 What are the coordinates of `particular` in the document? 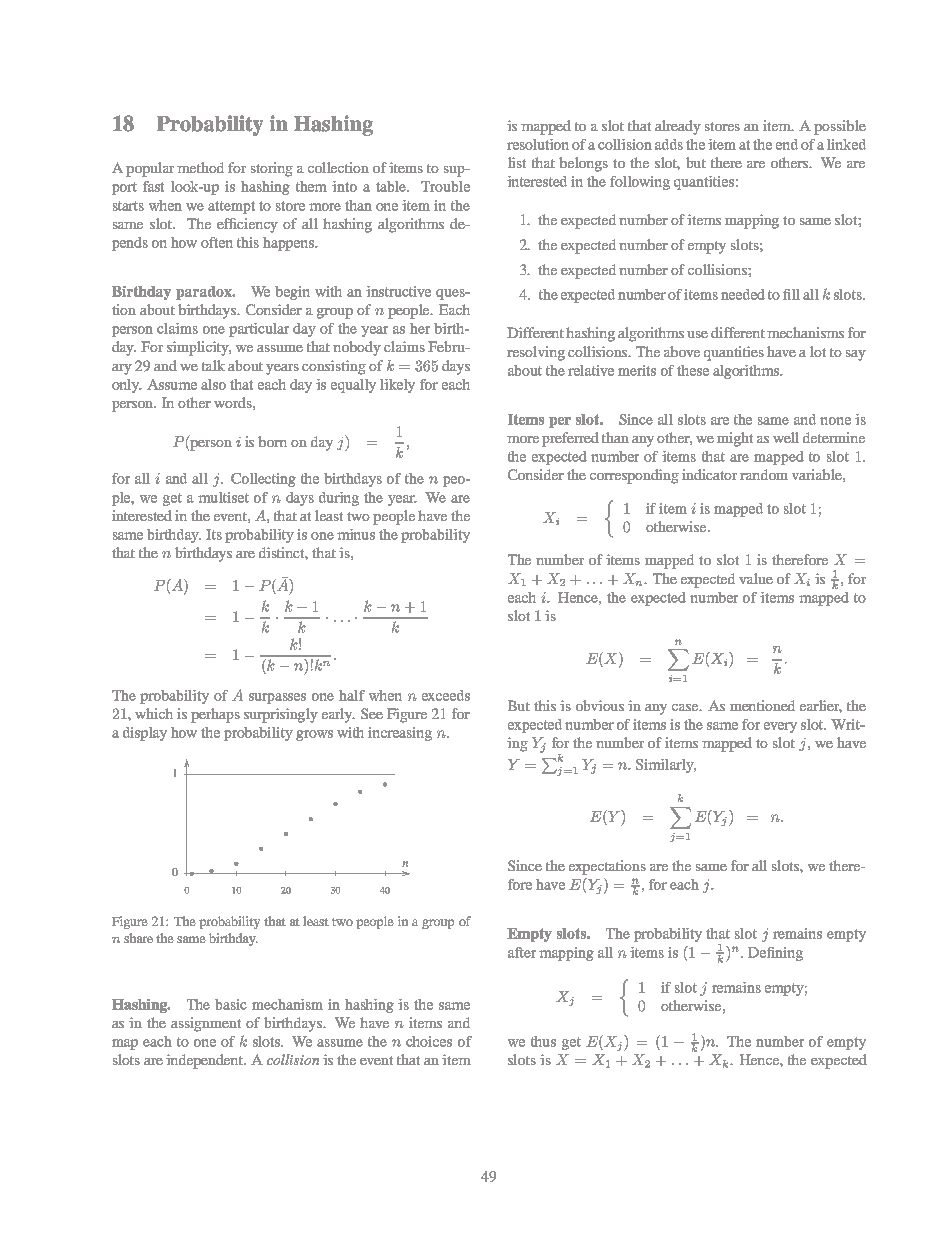 It's located at (259, 330).
